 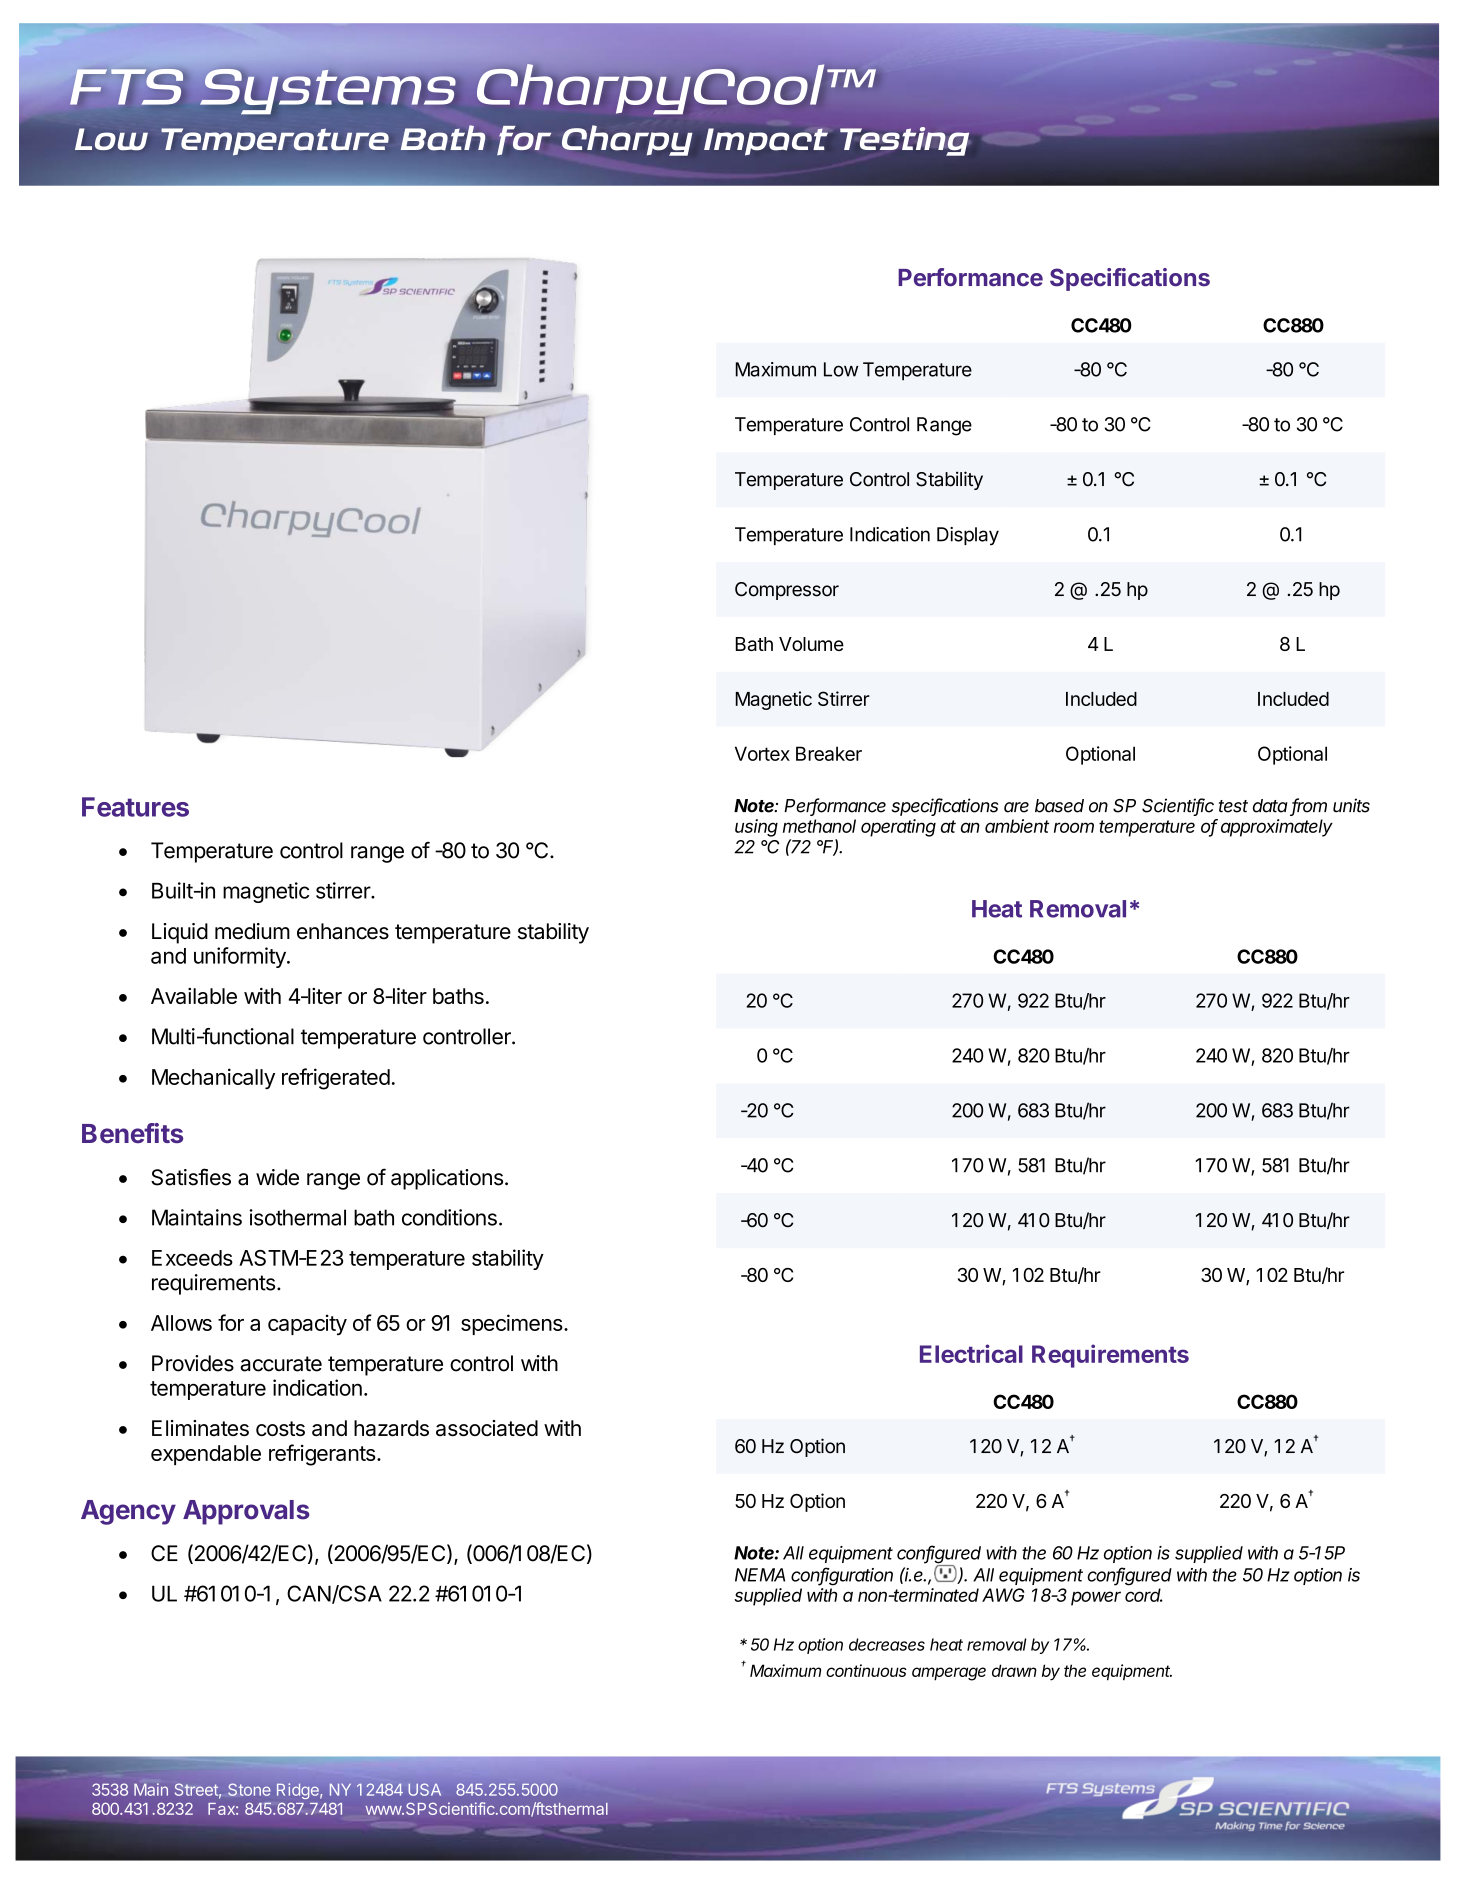 I want to click on approximately, so click(x=1277, y=828).
